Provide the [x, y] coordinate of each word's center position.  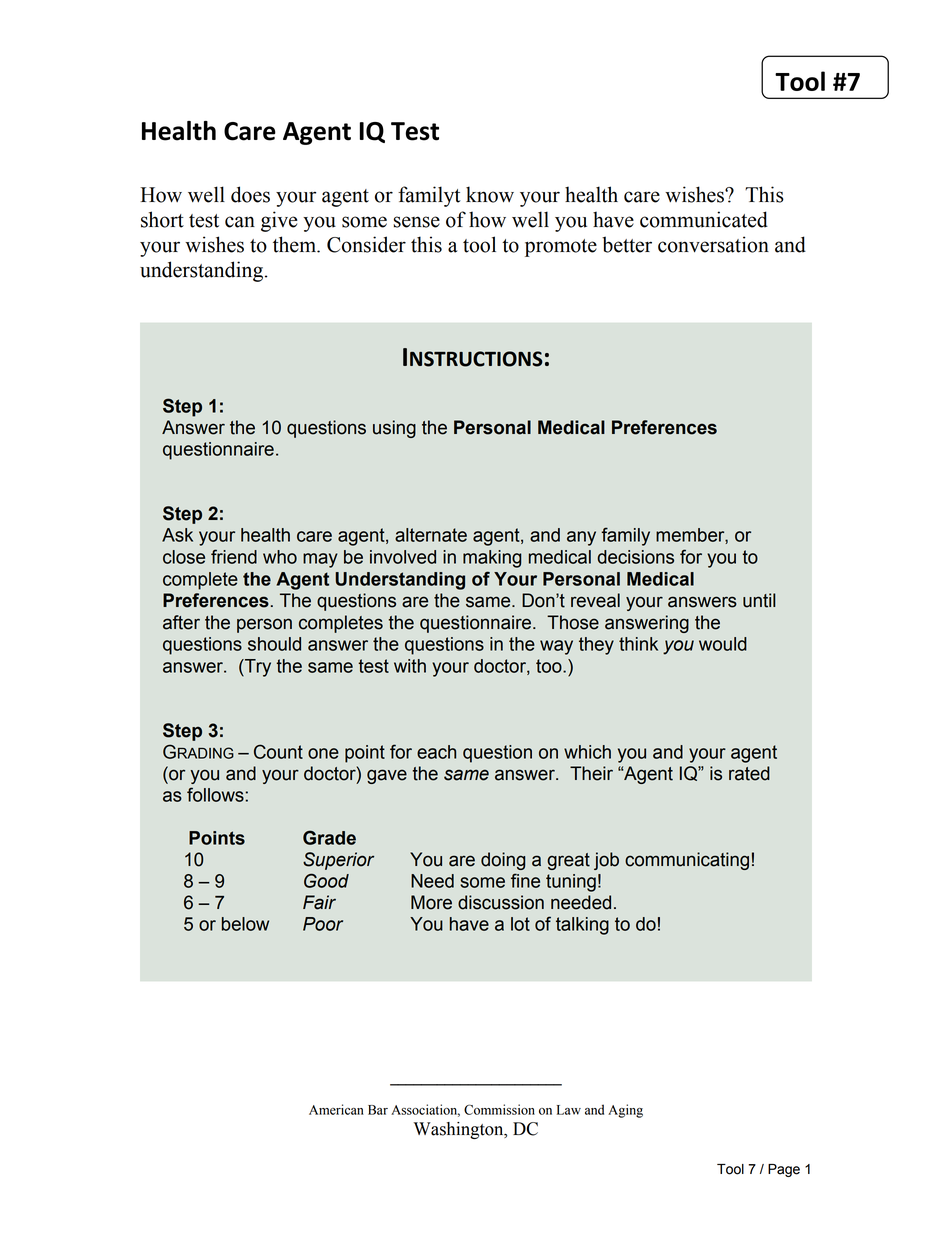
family [625, 536]
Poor [323, 924]
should [274, 644]
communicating [687, 861]
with [410, 666]
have [469, 924]
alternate [431, 535]
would [723, 644]
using [394, 429]
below [245, 924]
